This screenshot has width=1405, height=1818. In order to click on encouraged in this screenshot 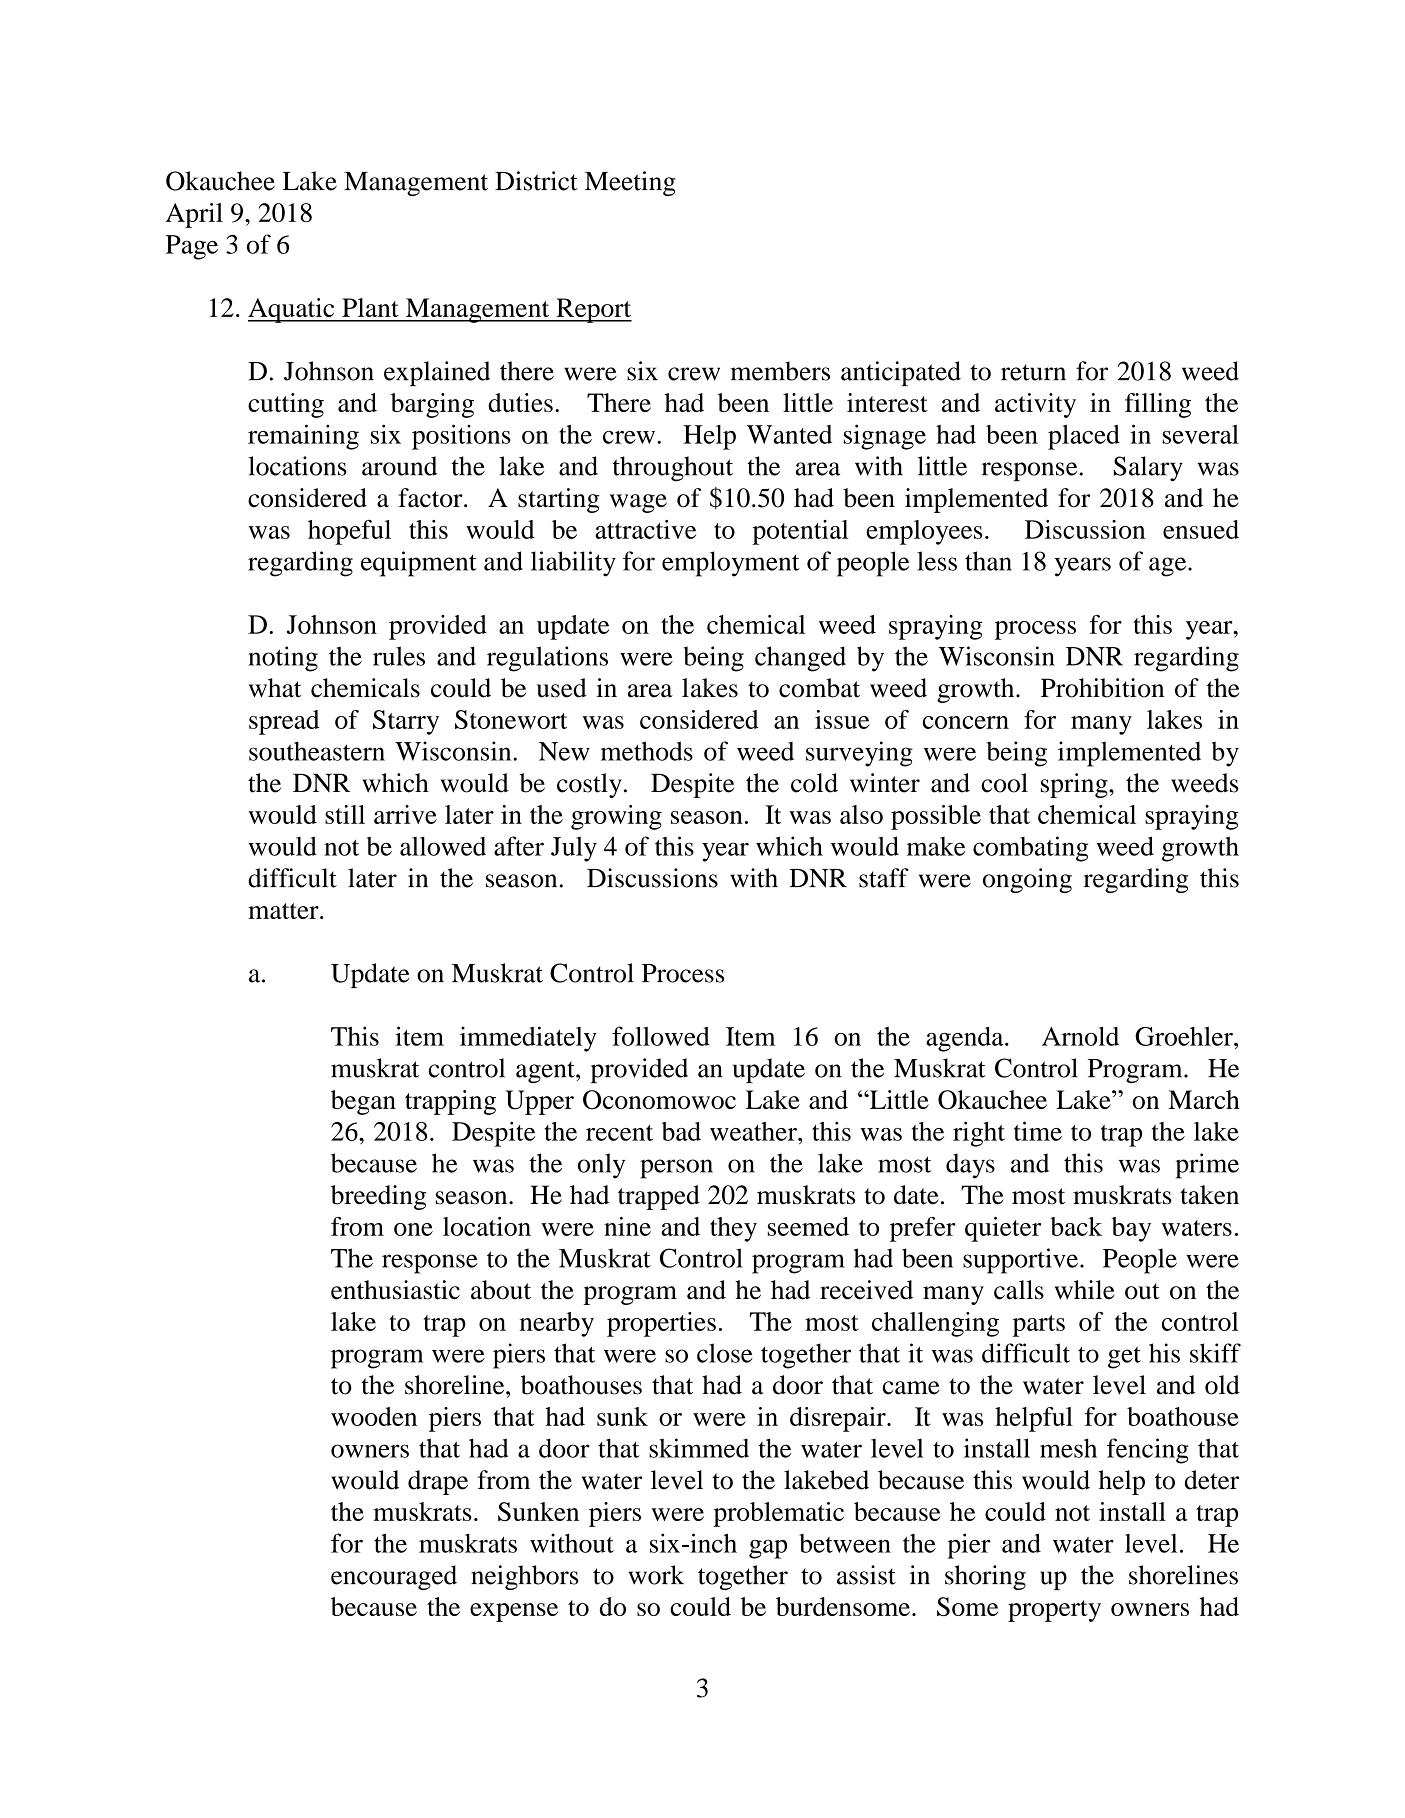, I will do `click(394, 1577)`.
